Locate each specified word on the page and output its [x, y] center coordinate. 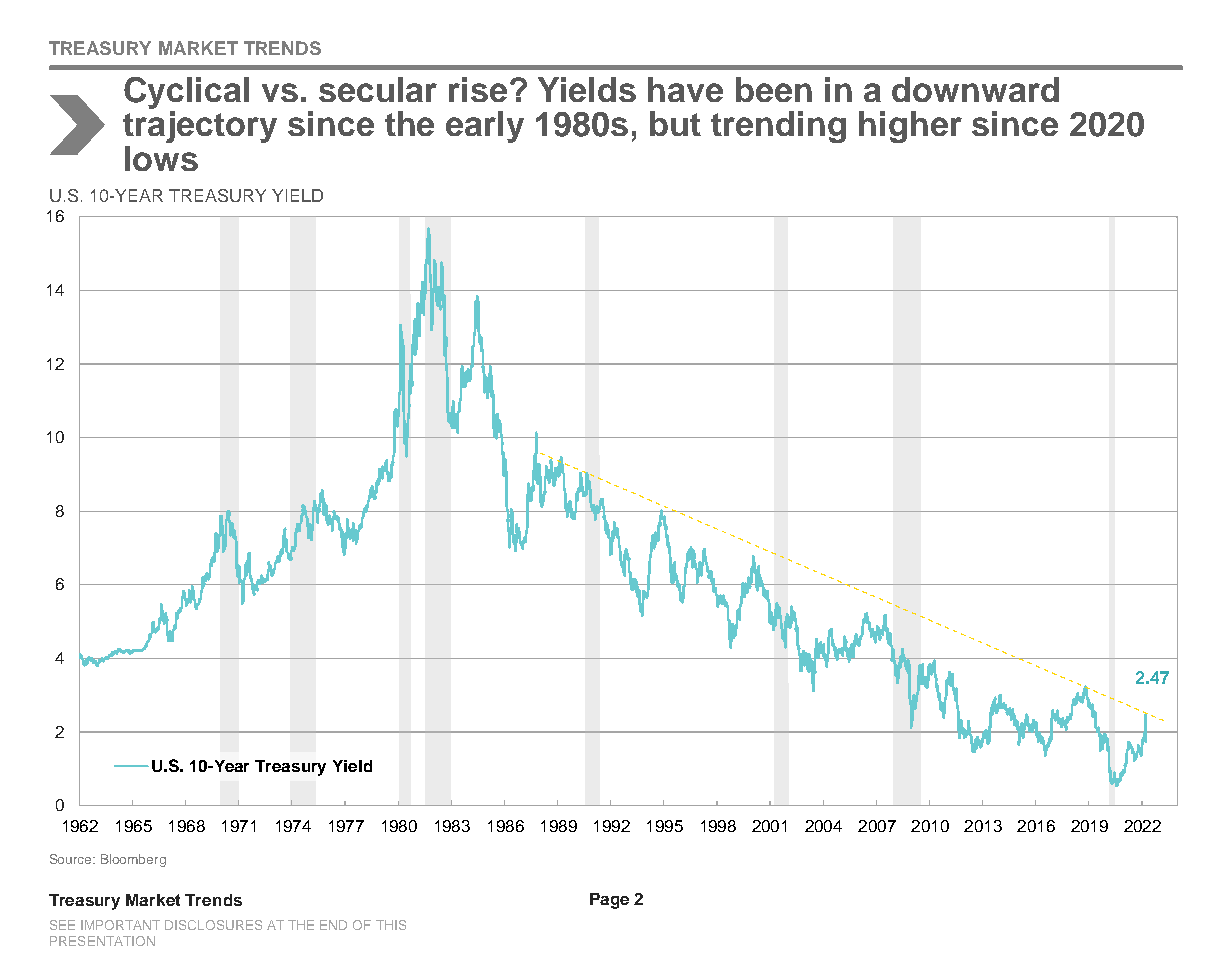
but [675, 123]
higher [910, 127]
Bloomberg [133, 860]
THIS [391, 925]
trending [778, 127]
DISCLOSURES [213, 925]
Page [609, 901]
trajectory [200, 127]
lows [161, 158]
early [485, 127]
